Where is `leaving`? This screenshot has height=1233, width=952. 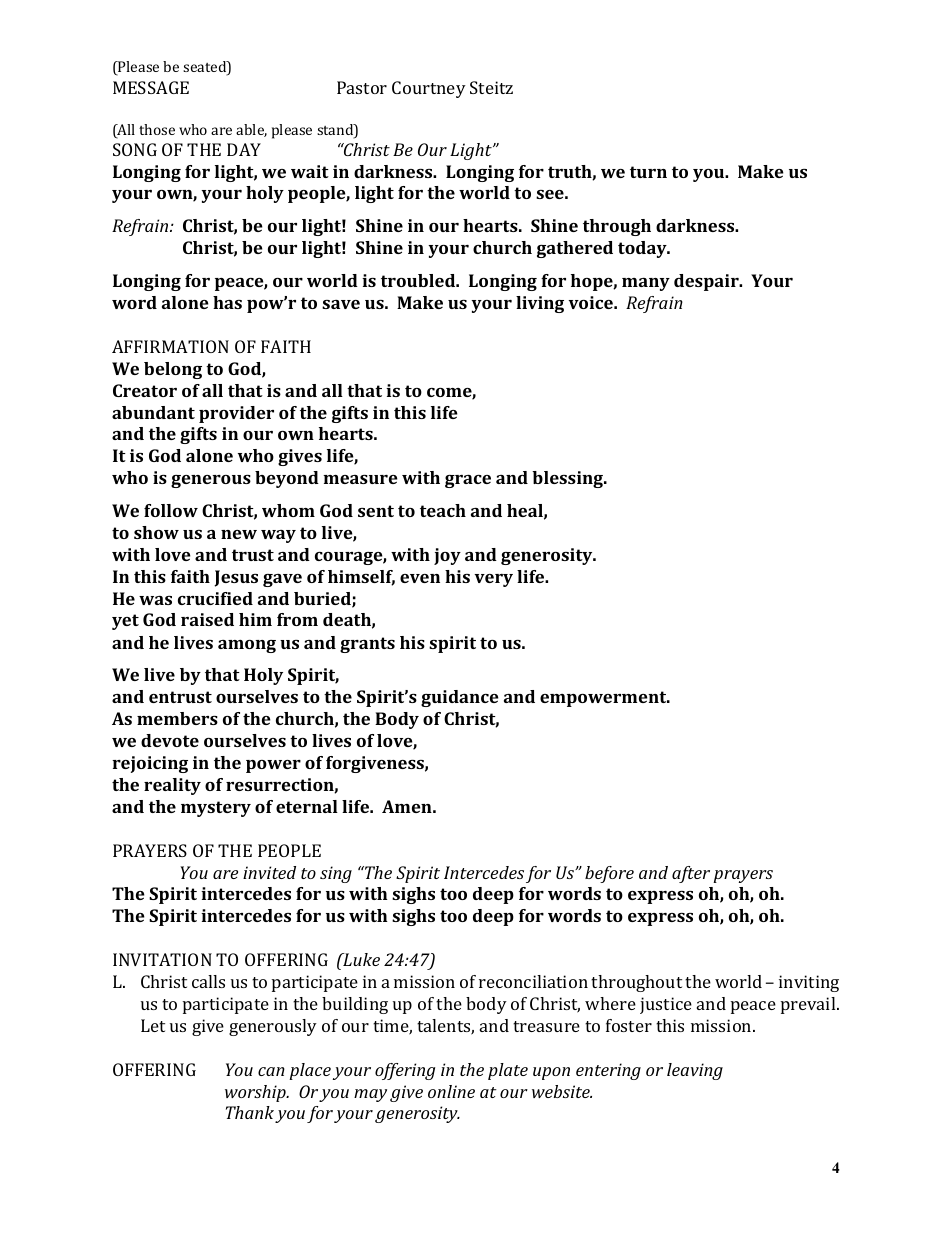 leaving is located at coordinates (695, 1071).
